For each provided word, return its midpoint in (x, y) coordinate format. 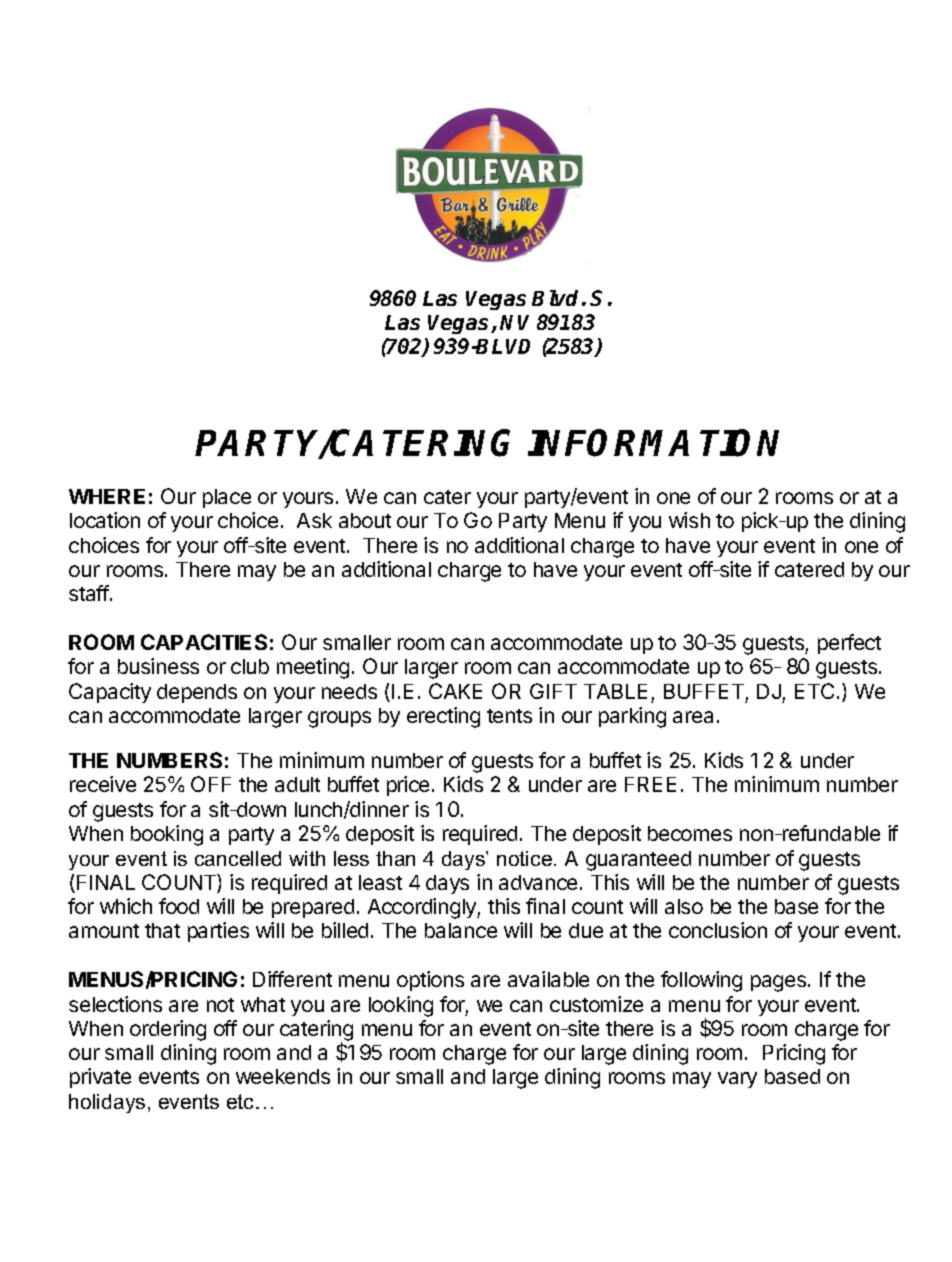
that (162, 930)
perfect (849, 644)
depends (197, 693)
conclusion (718, 930)
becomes (690, 833)
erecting (443, 717)
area (693, 717)
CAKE (455, 691)
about (365, 520)
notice (524, 858)
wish (689, 520)
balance (461, 930)
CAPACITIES (204, 642)
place (227, 498)
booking (167, 835)
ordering (168, 1030)
